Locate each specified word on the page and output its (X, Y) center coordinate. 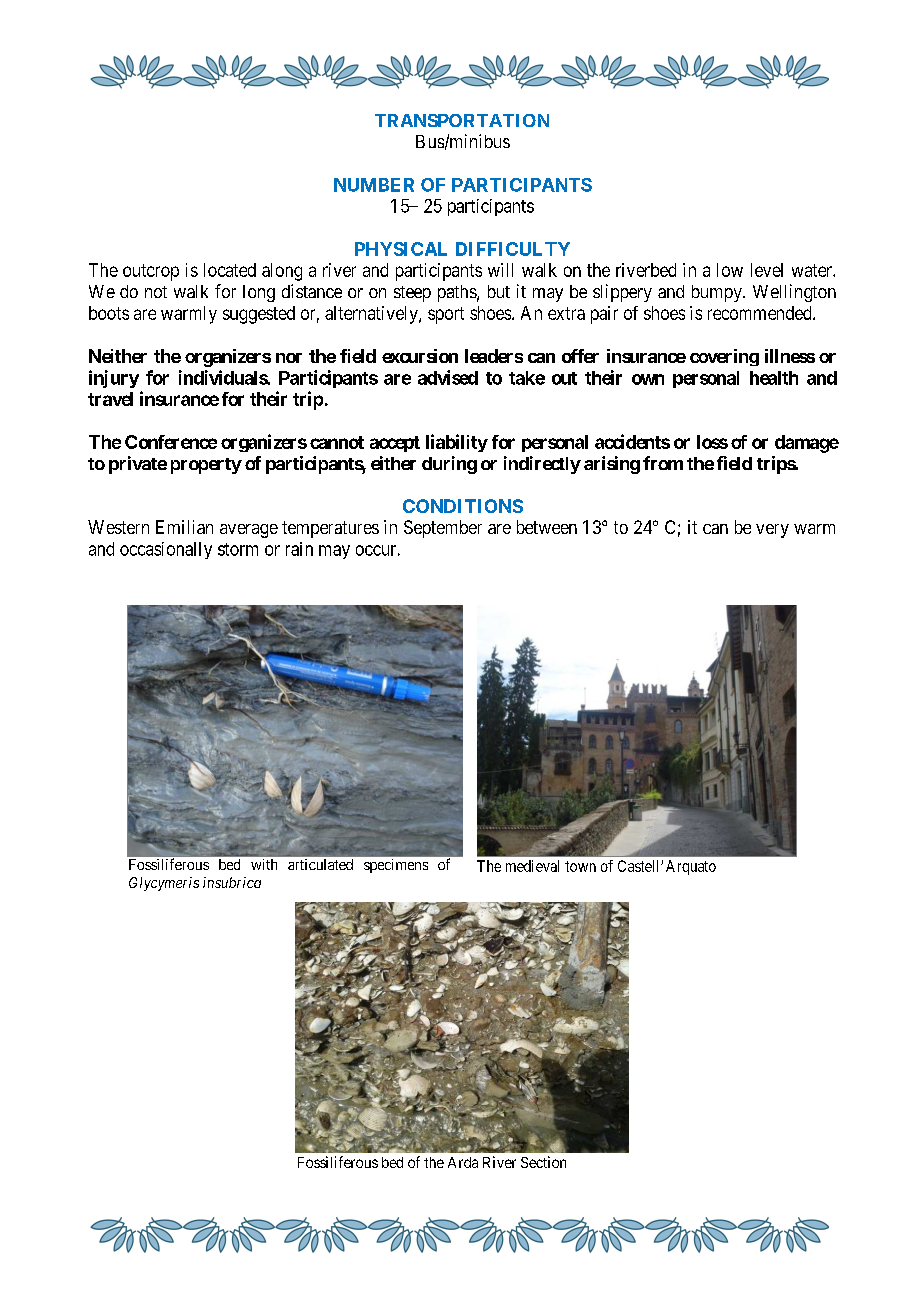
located (230, 270)
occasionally (166, 550)
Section (543, 1162)
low (730, 270)
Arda (463, 1162)
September (443, 529)
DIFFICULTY (513, 249)
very (772, 531)
